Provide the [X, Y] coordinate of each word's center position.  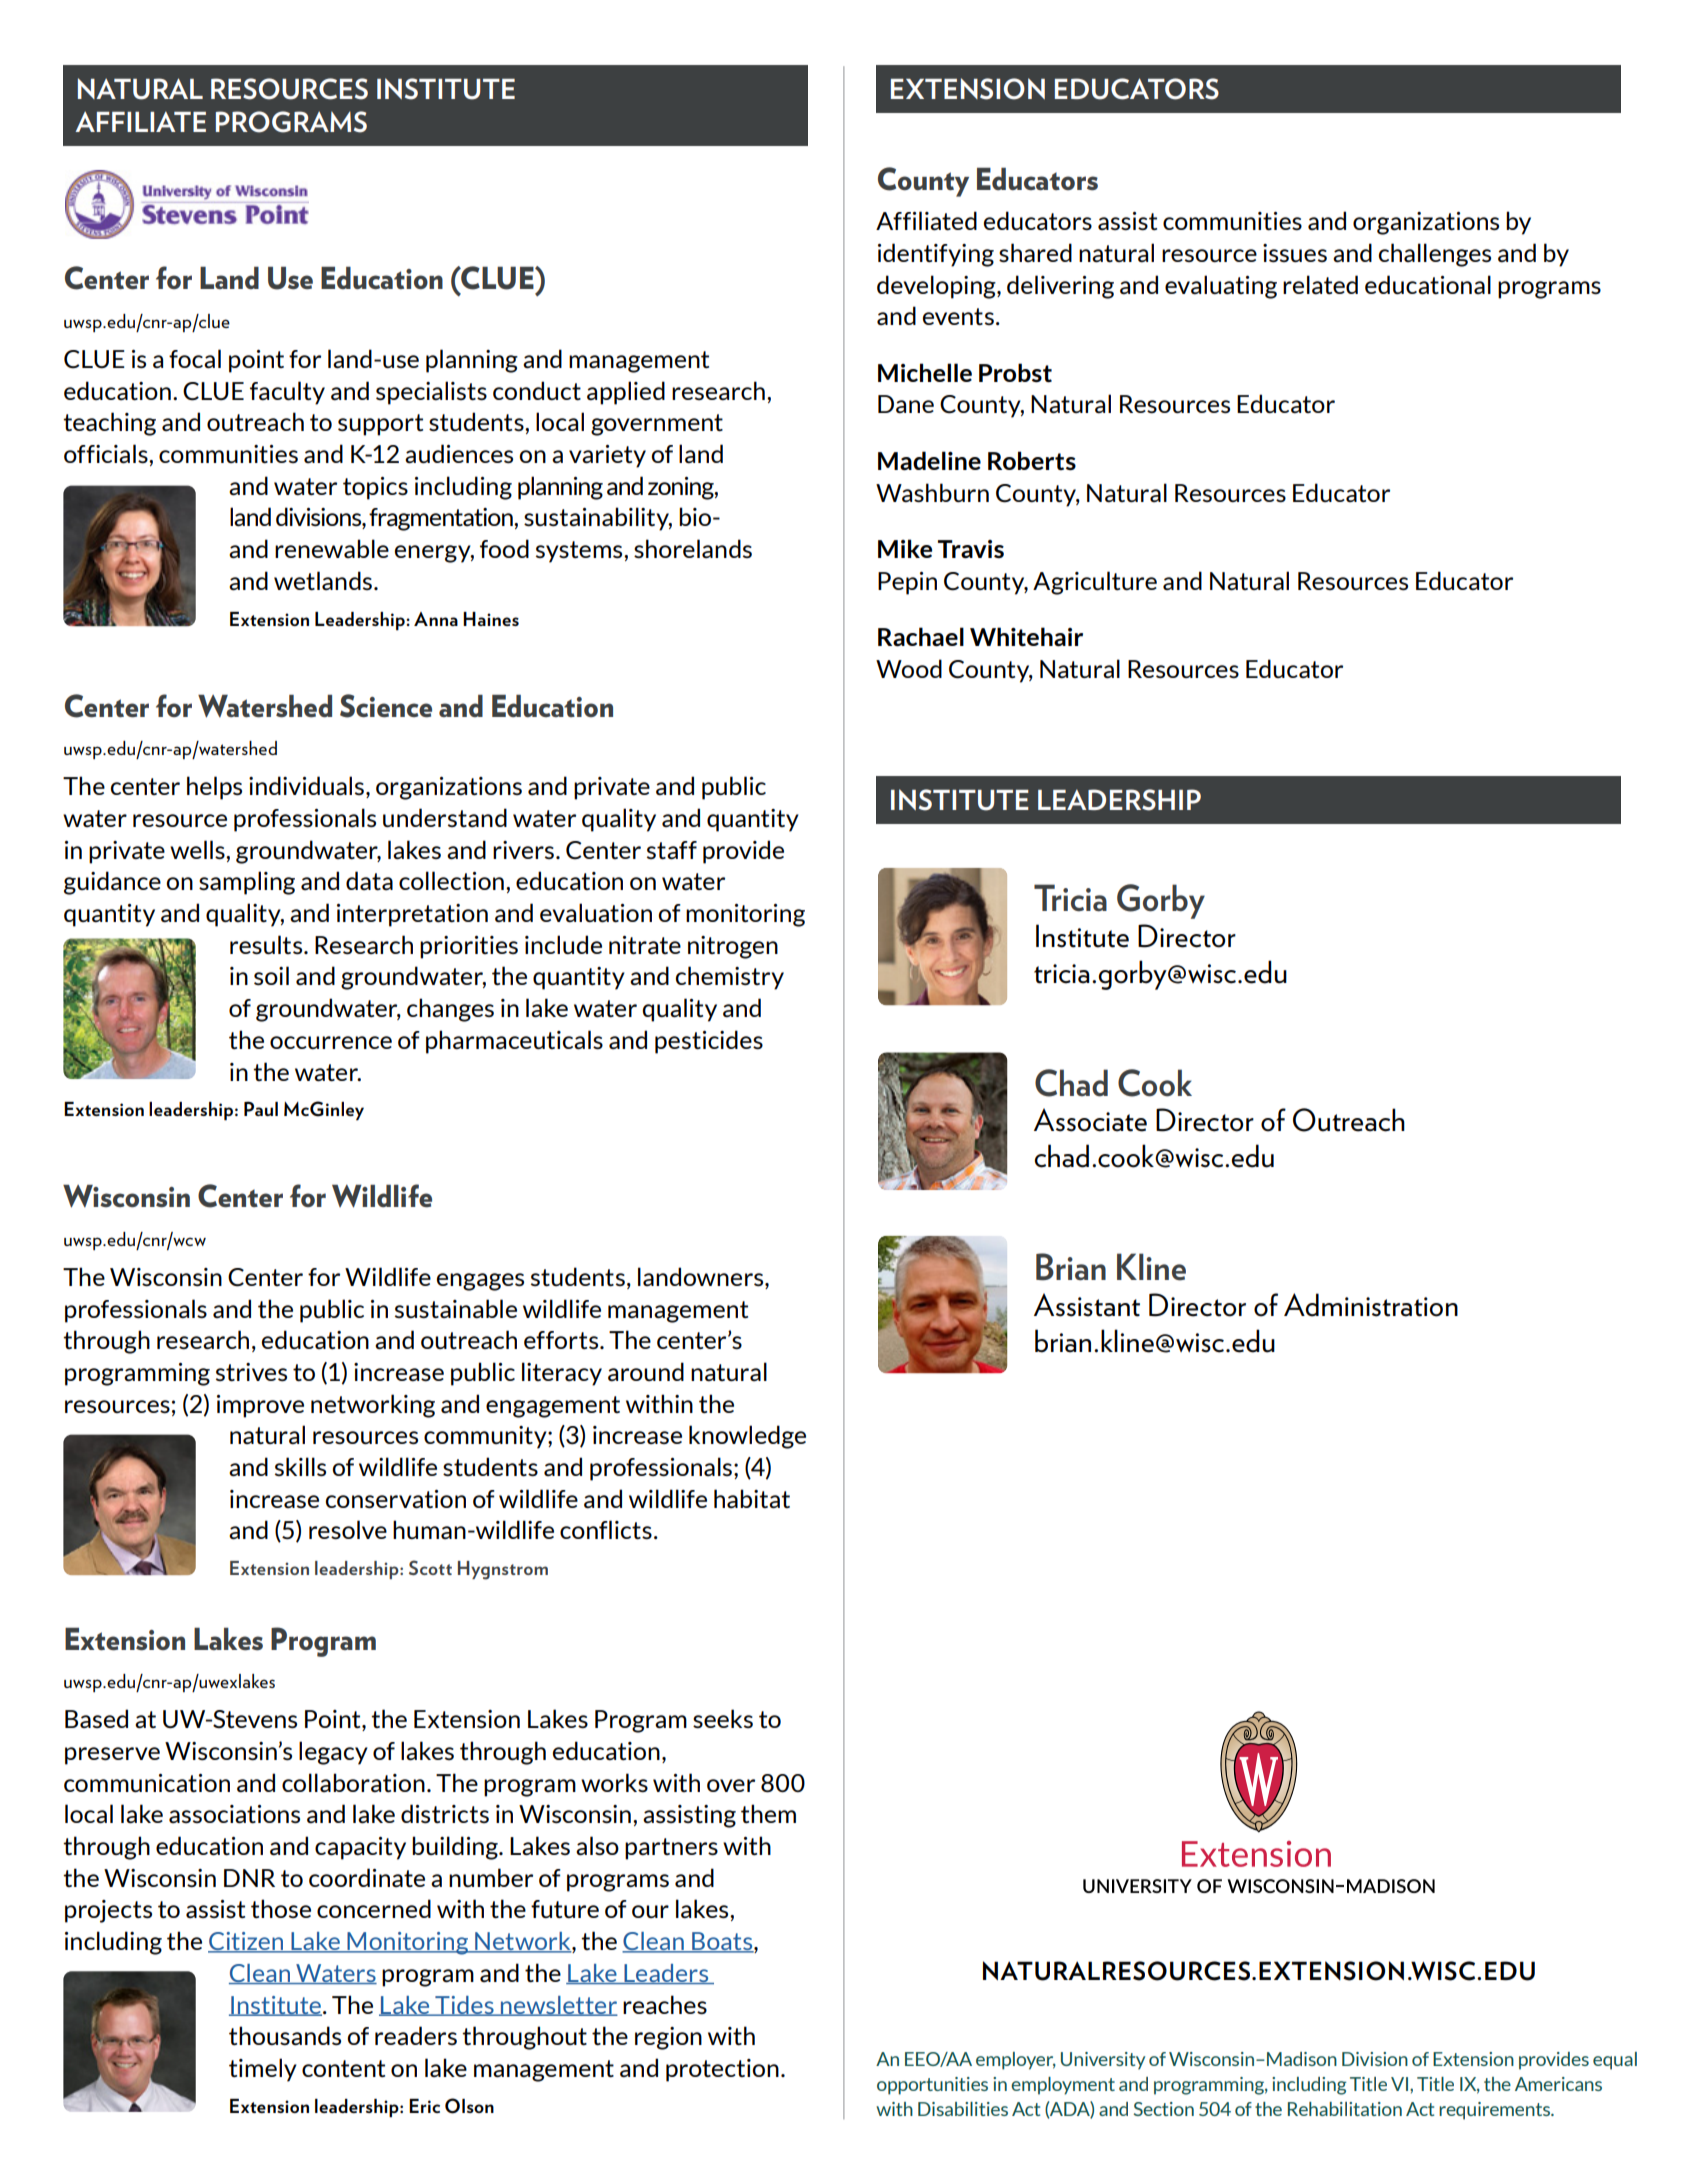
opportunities [932, 2086]
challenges [1435, 255]
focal [195, 359]
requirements [1495, 2111]
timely [263, 2070]
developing [937, 287]
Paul [261, 1108]
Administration [1371, 1305]
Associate [1090, 1120]
